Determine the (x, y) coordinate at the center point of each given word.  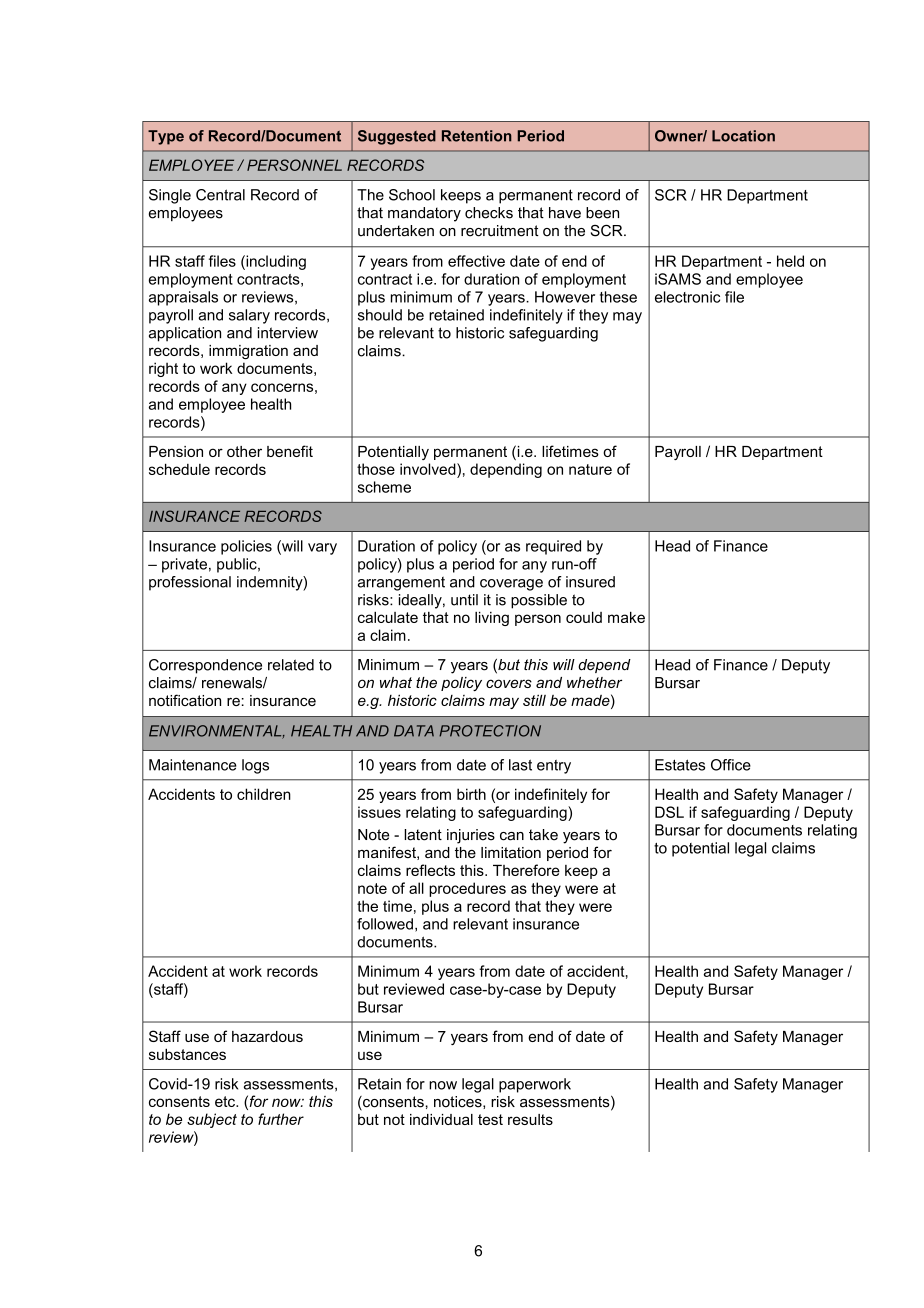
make (626, 617)
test (490, 1119)
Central (220, 195)
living (492, 618)
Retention (477, 136)
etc (226, 1101)
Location (743, 136)
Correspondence (205, 666)
